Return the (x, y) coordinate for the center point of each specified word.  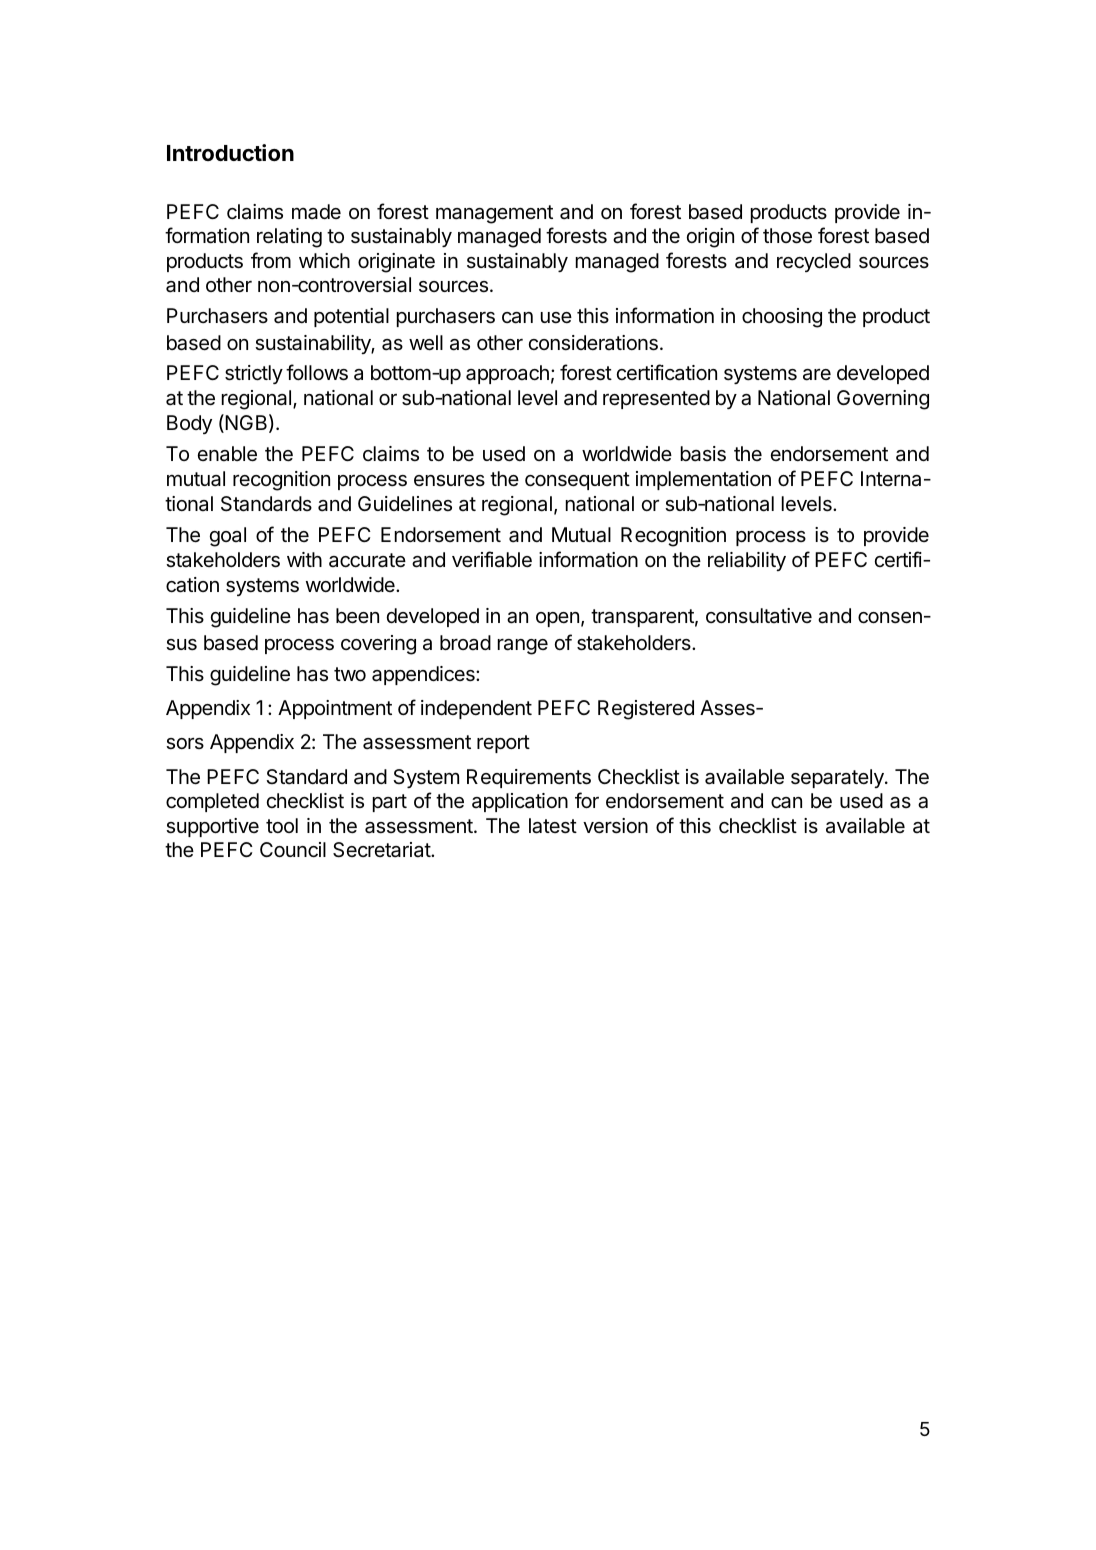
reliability (747, 561)
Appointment (335, 709)
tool (282, 825)
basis (703, 454)
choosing (782, 318)
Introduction (230, 153)
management (494, 214)
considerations (593, 343)
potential (351, 317)
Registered (646, 710)
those (787, 236)
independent (476, 709)
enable (227, 454)
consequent (577, 481)
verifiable (492, 559)
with (304, 559)
